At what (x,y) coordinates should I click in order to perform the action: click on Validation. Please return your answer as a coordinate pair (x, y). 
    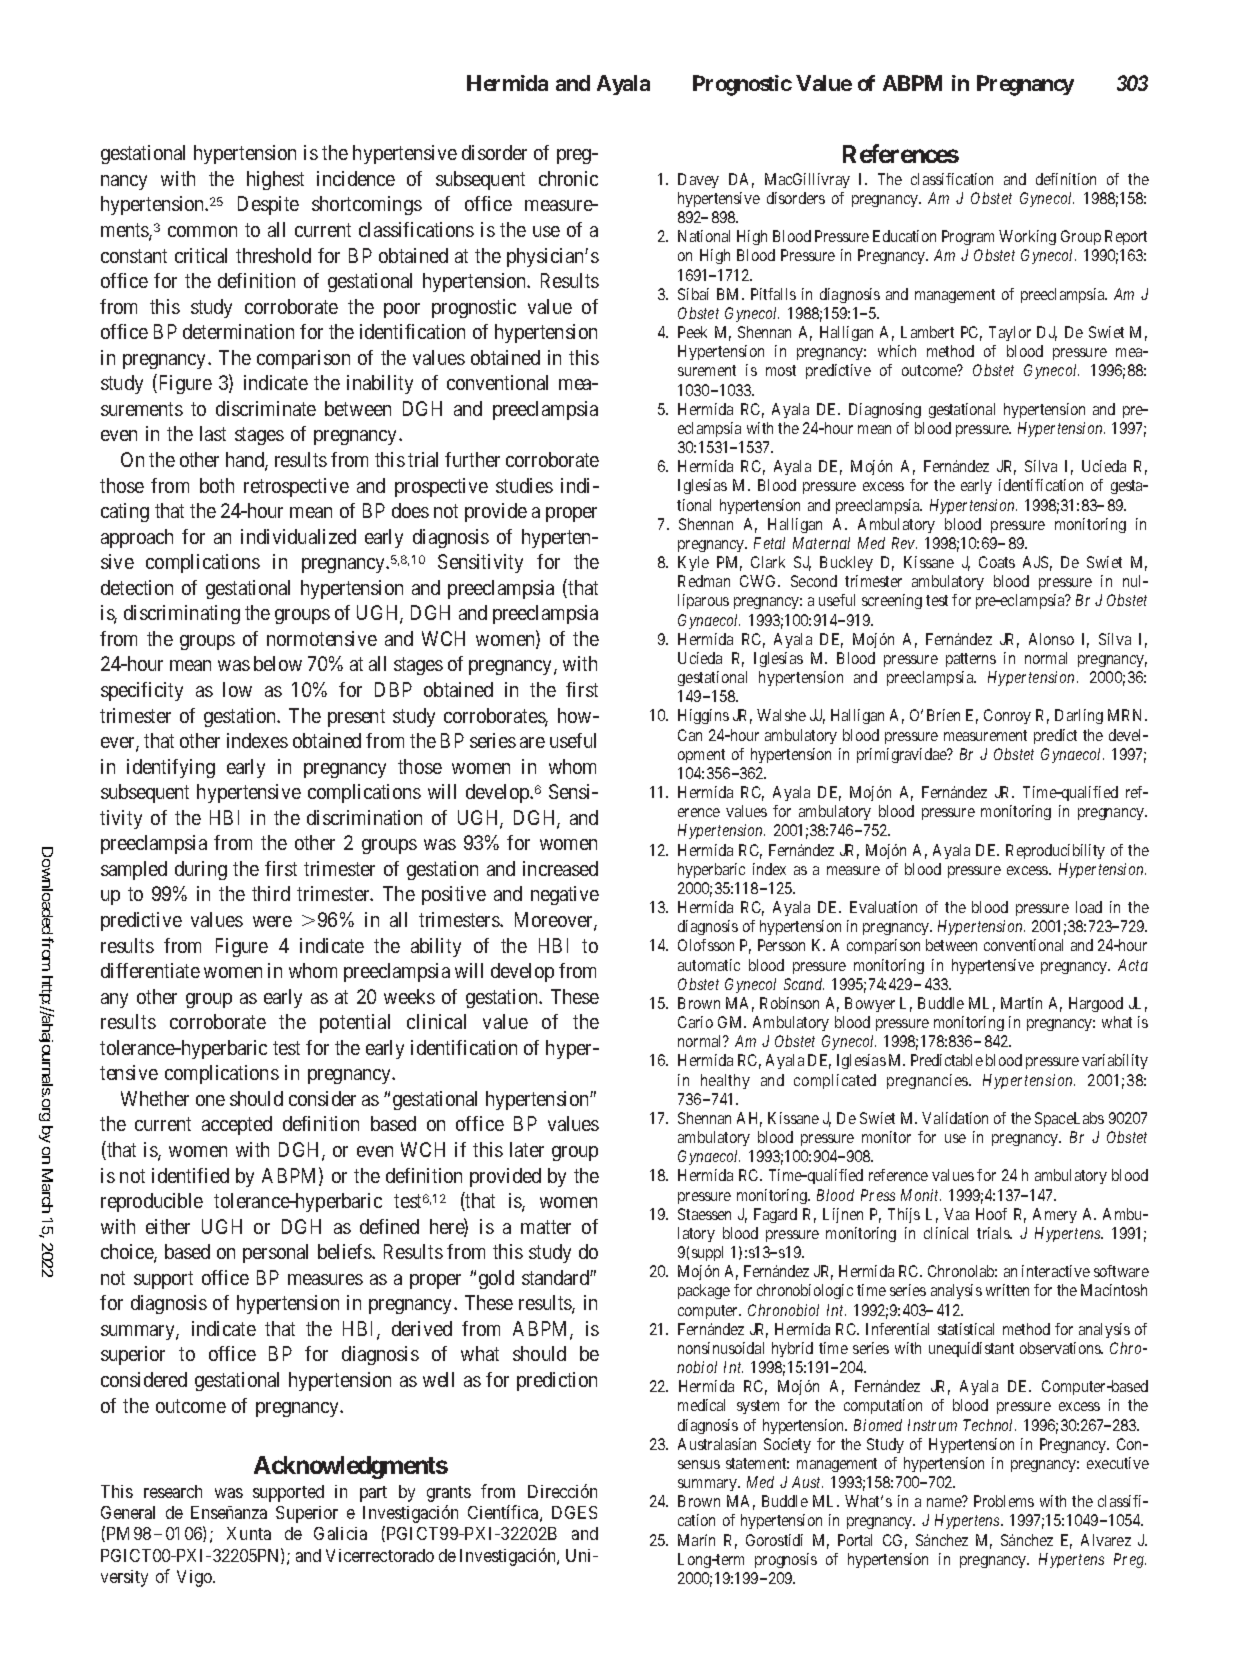
    Looking at the image, I should click on (955, 1118).
